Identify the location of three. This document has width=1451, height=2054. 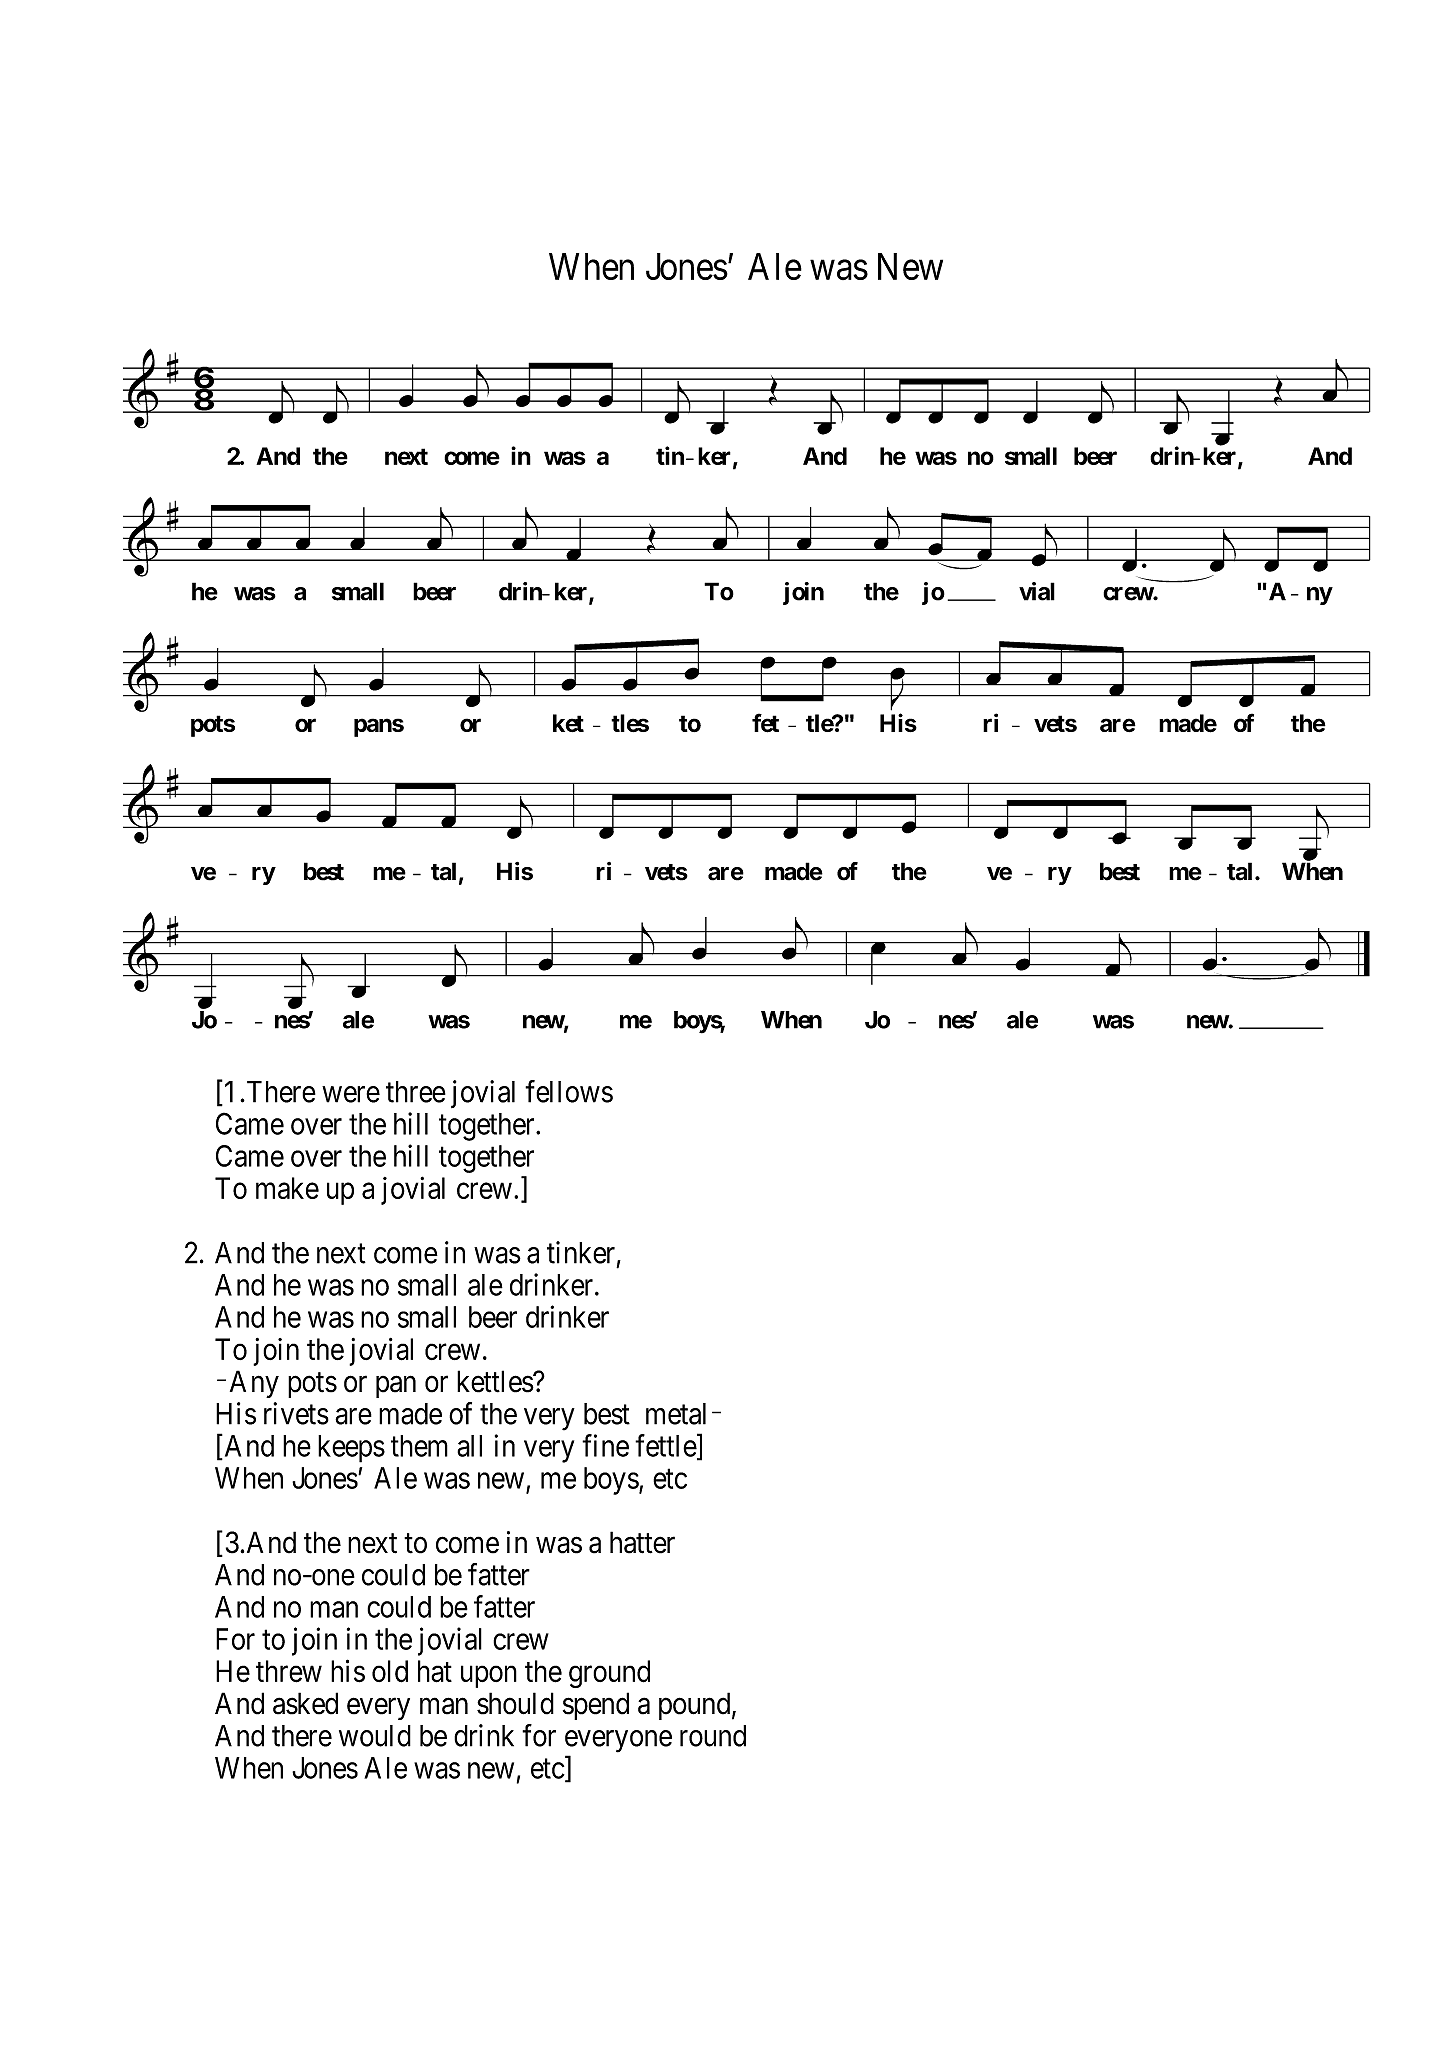
(416, 1092).
